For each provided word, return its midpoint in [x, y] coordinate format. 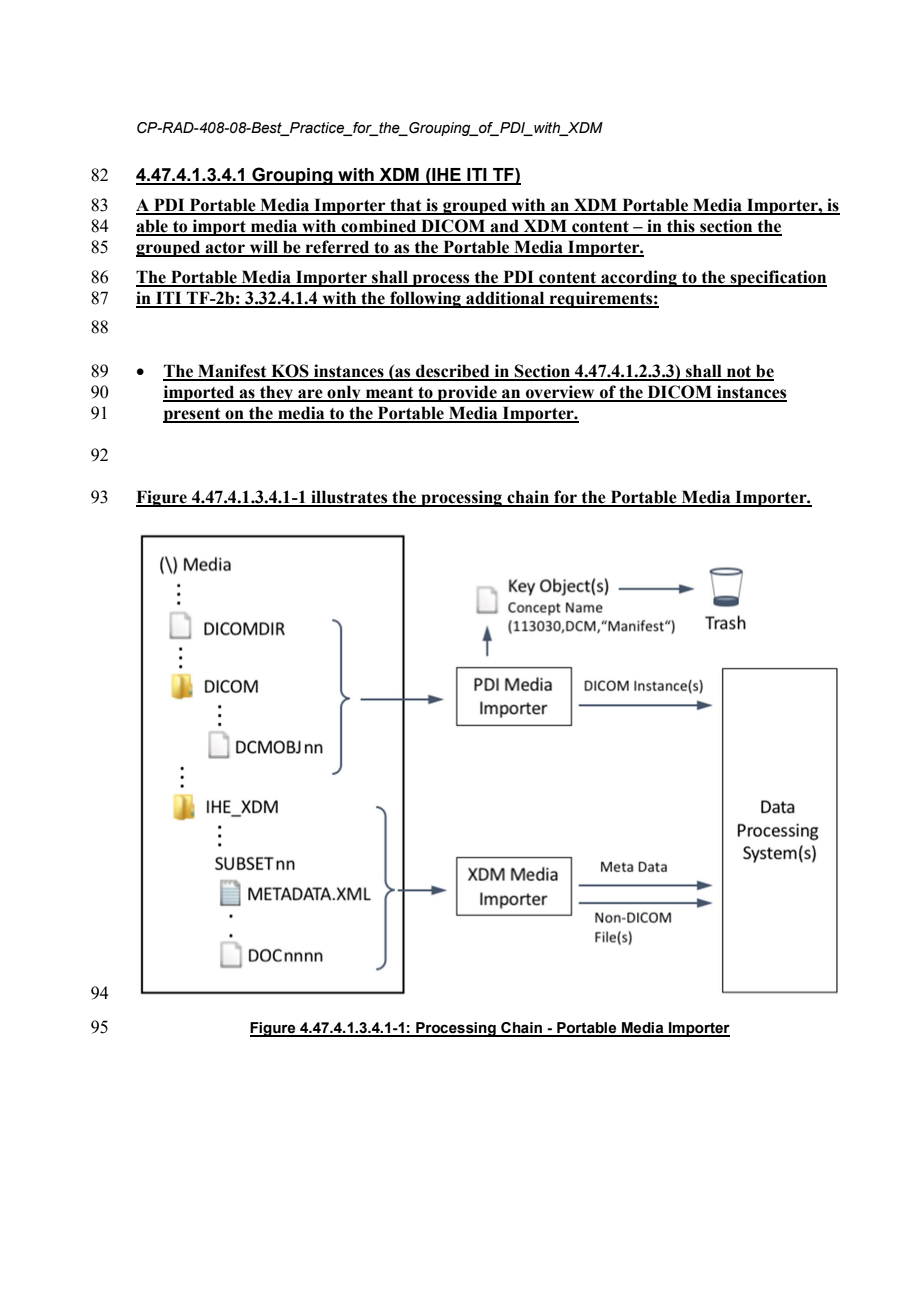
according [639, 278]
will [264, 248]
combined [379, 227]
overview [560, 393]
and [505, 227]
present [193, 415]
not [739, 373]
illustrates [349, 498]
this [681, 227]
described [453, 372]
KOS [290, 372]
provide [467, 393]
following [426, 299]
